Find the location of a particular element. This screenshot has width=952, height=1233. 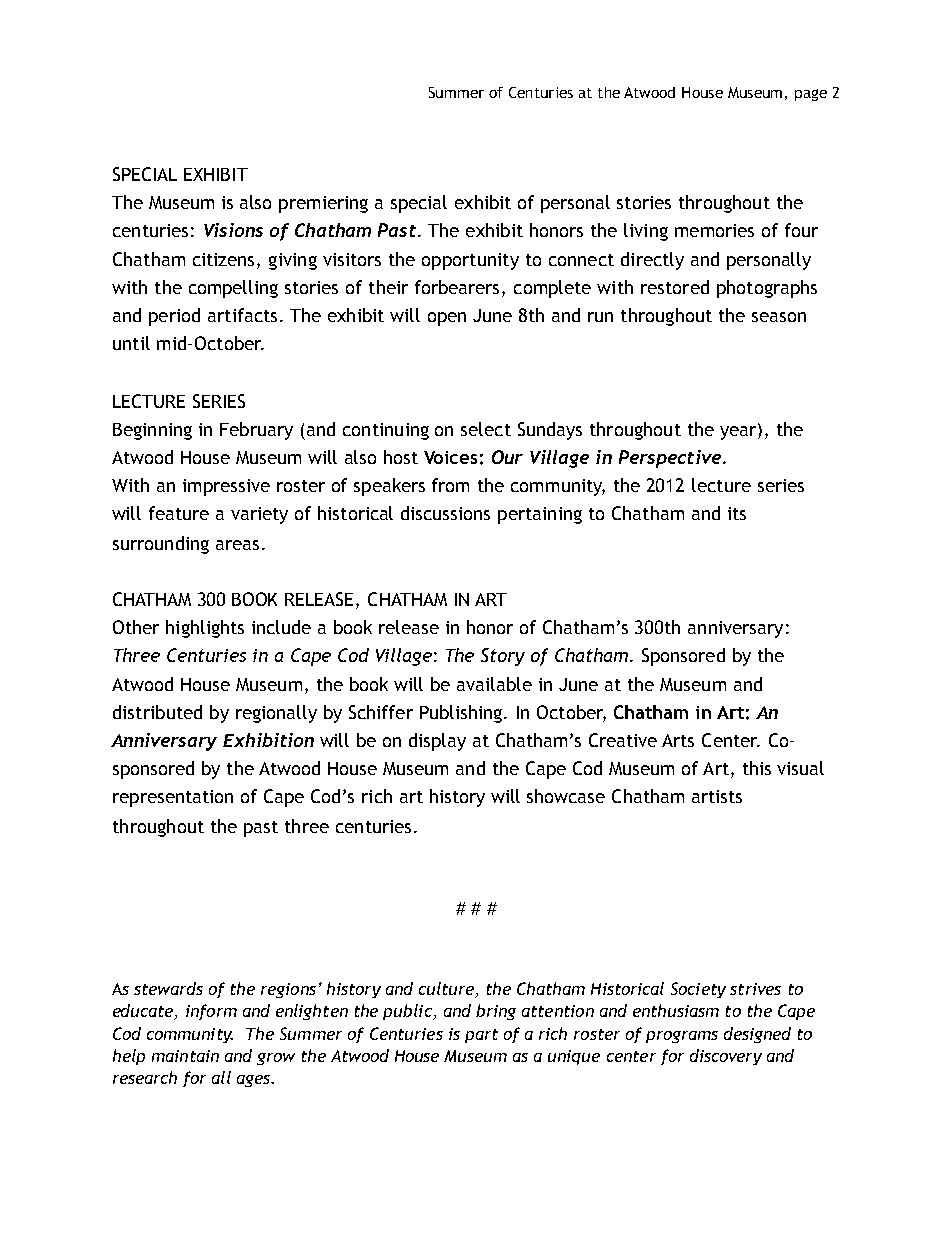

discovery is located at coordinates (726, 1057).
